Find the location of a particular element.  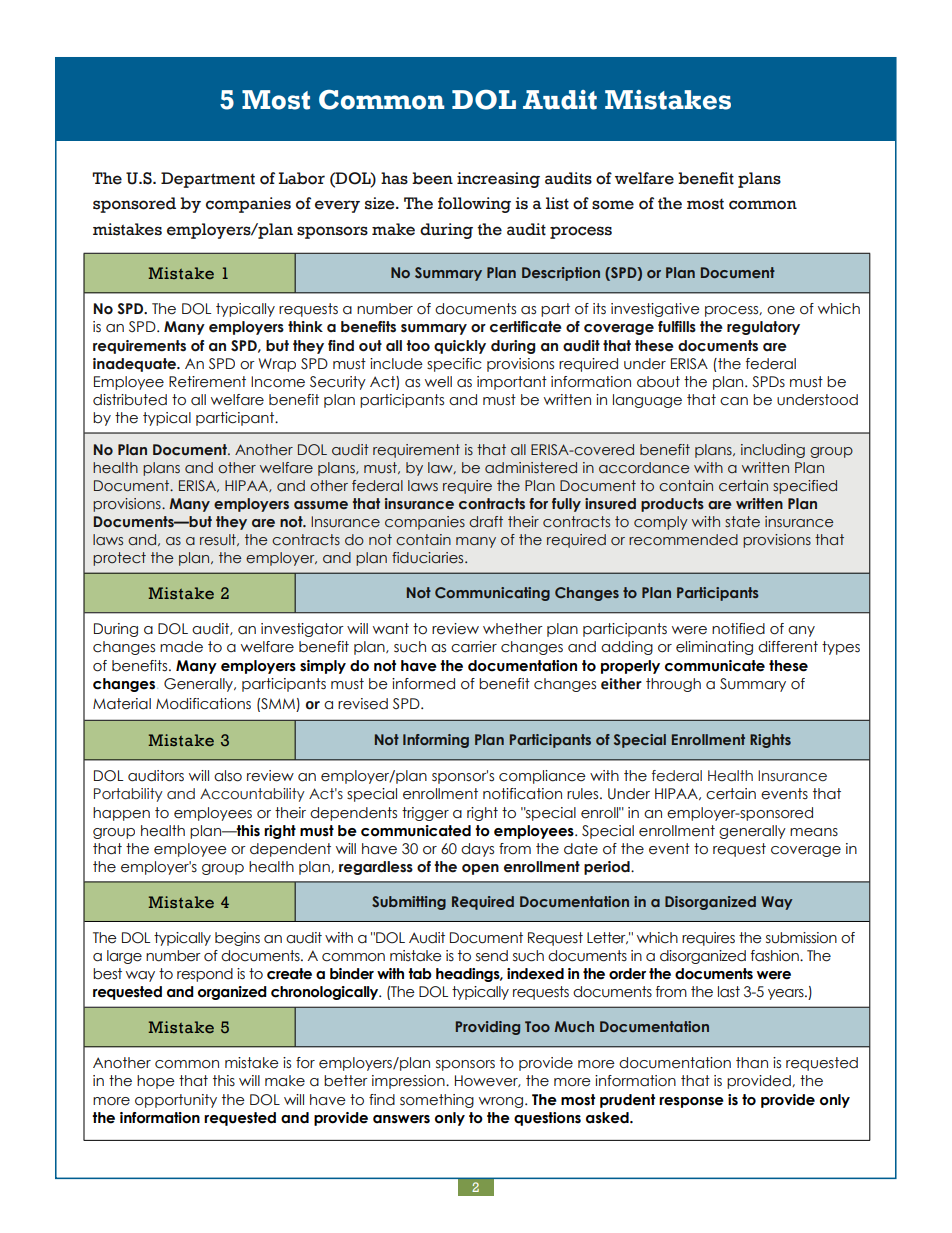

notified is located at coordinates (738, 629).
